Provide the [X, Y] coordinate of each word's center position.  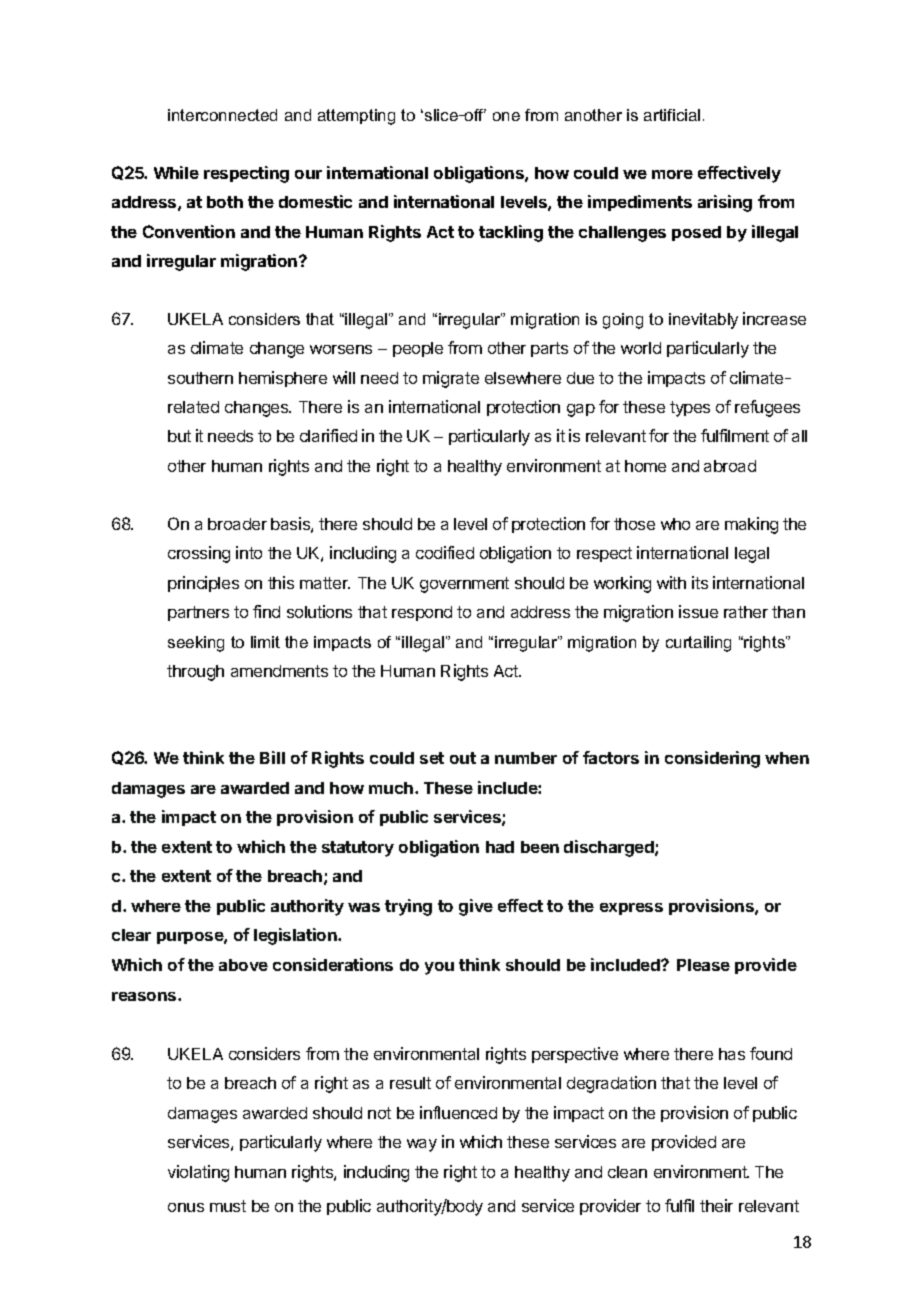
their [716, 1205]
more [672, 174]
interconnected [222, 115]
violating [198, 1173]
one [506, 116]
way [422, 1145]
